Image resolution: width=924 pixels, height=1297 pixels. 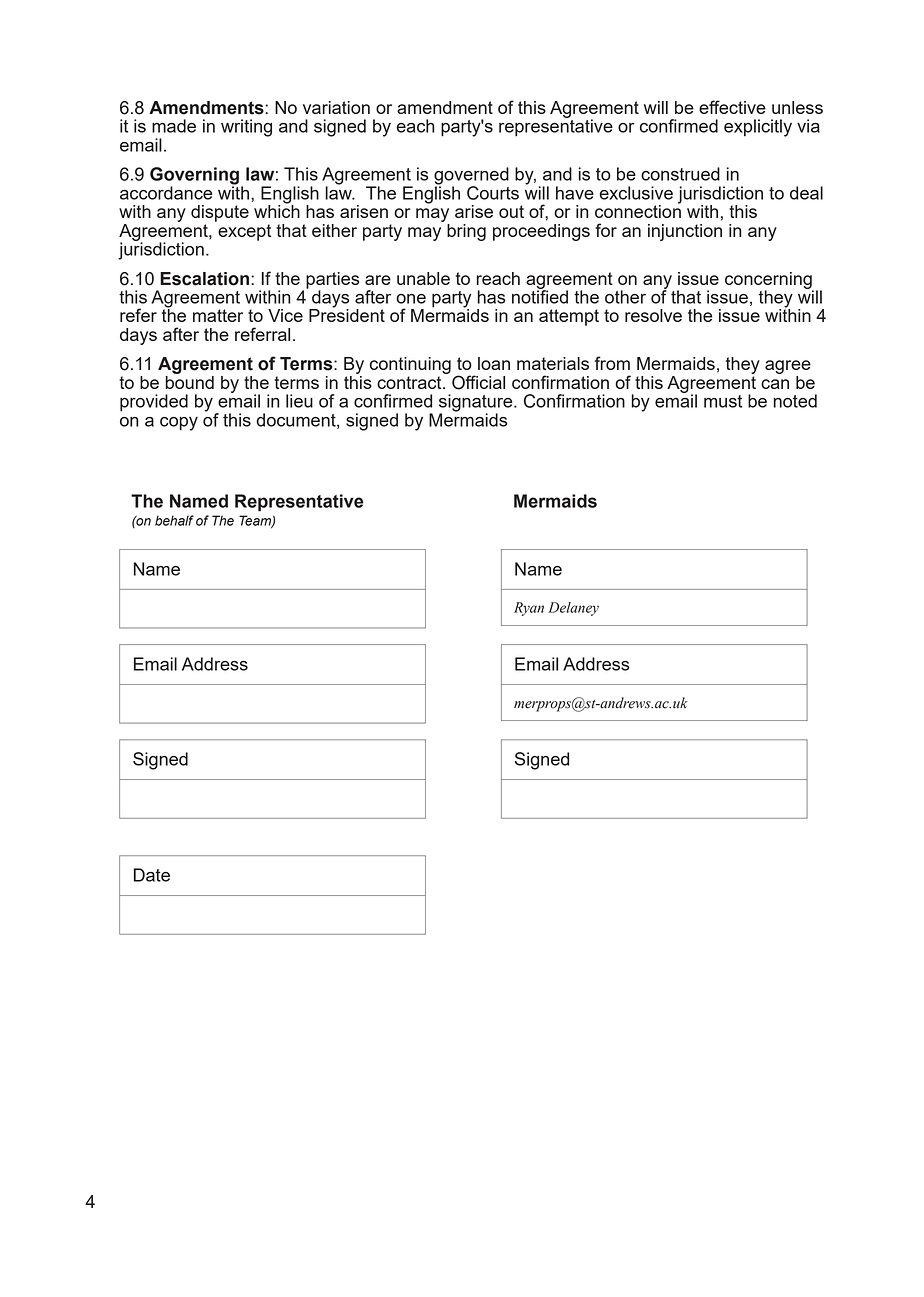 I want to click on Delaney, so click(x=573, y=609).
